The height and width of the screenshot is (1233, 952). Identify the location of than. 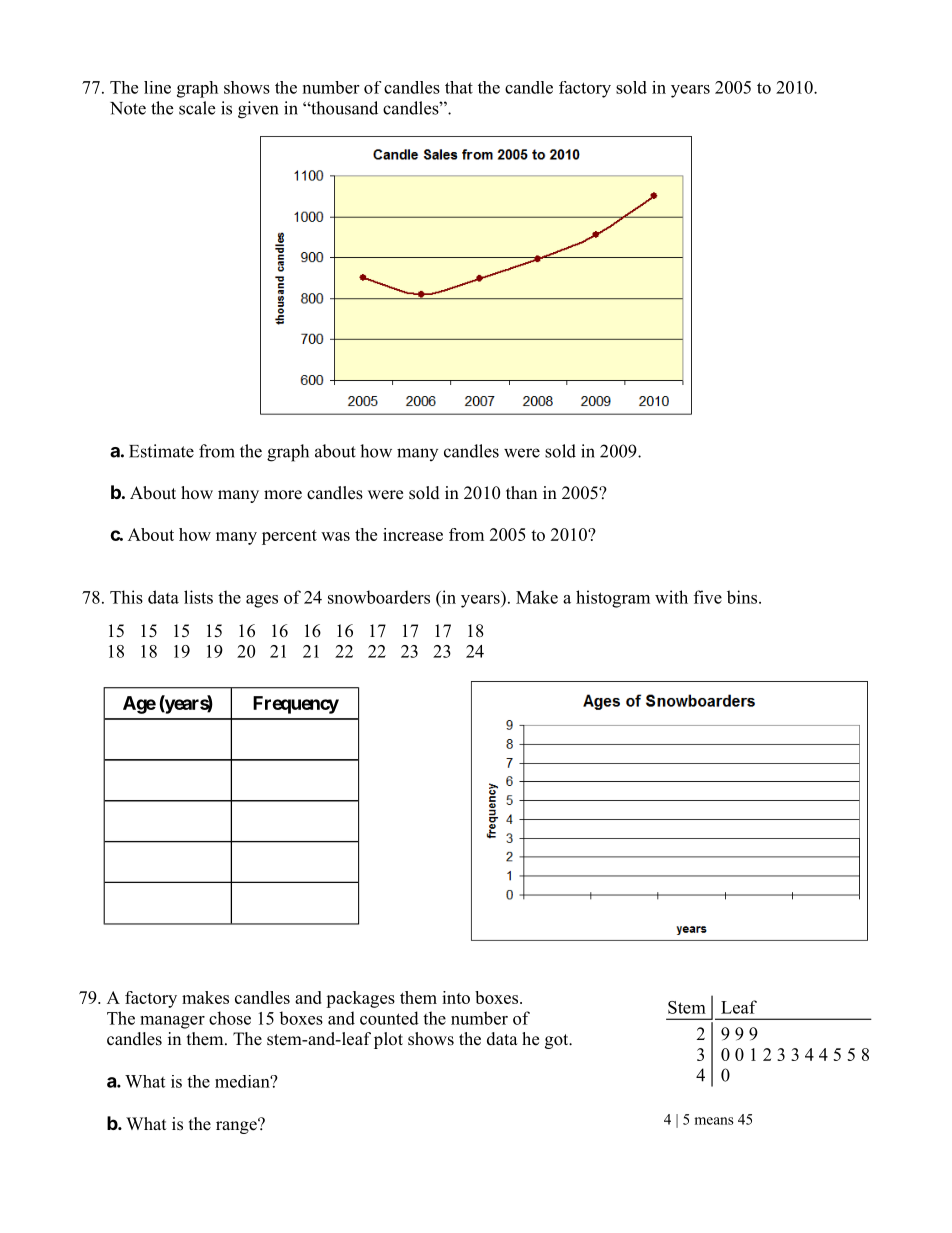
(521, 492).
